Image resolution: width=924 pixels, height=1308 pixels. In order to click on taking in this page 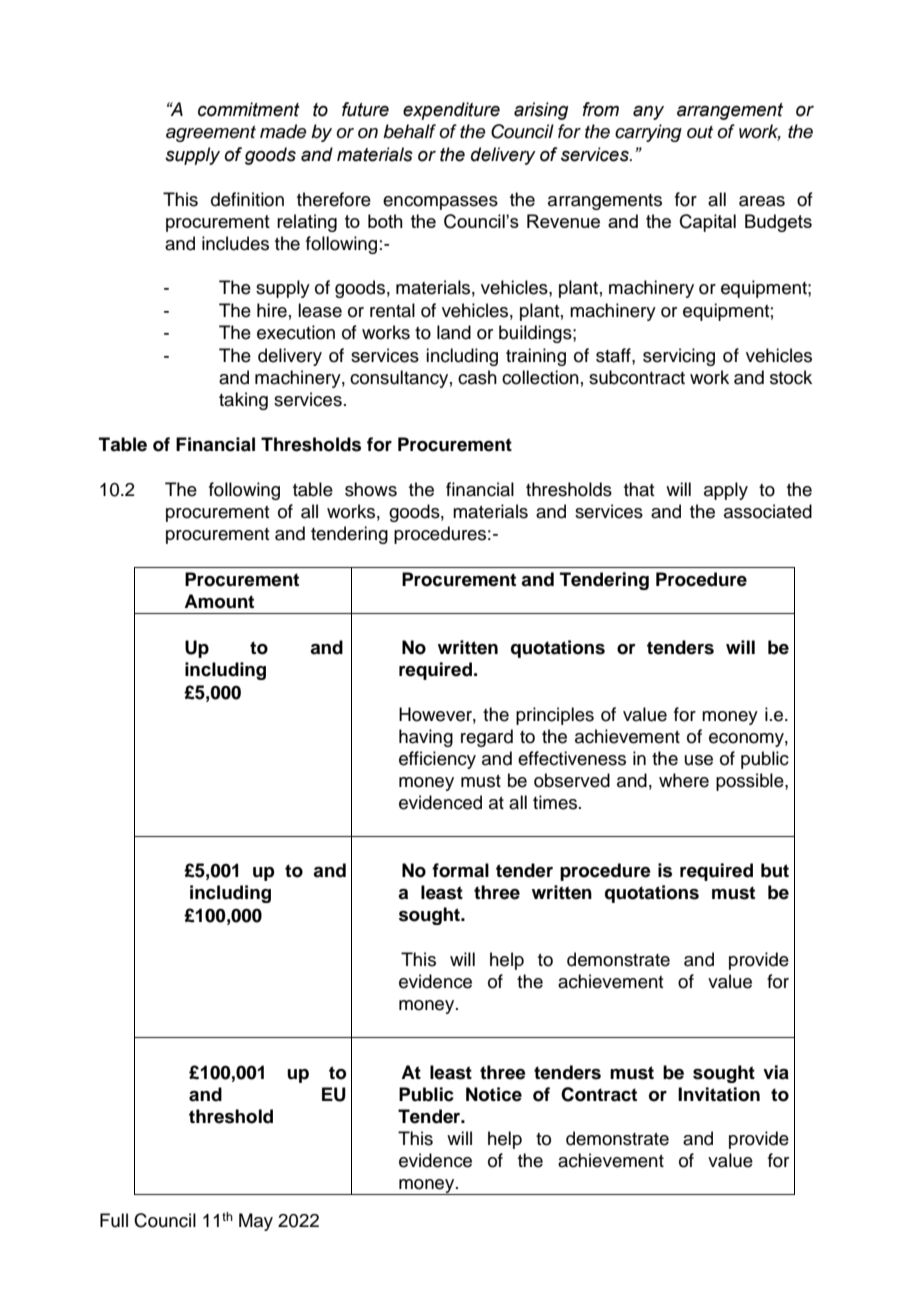, I will do `click(243, 401)`.
